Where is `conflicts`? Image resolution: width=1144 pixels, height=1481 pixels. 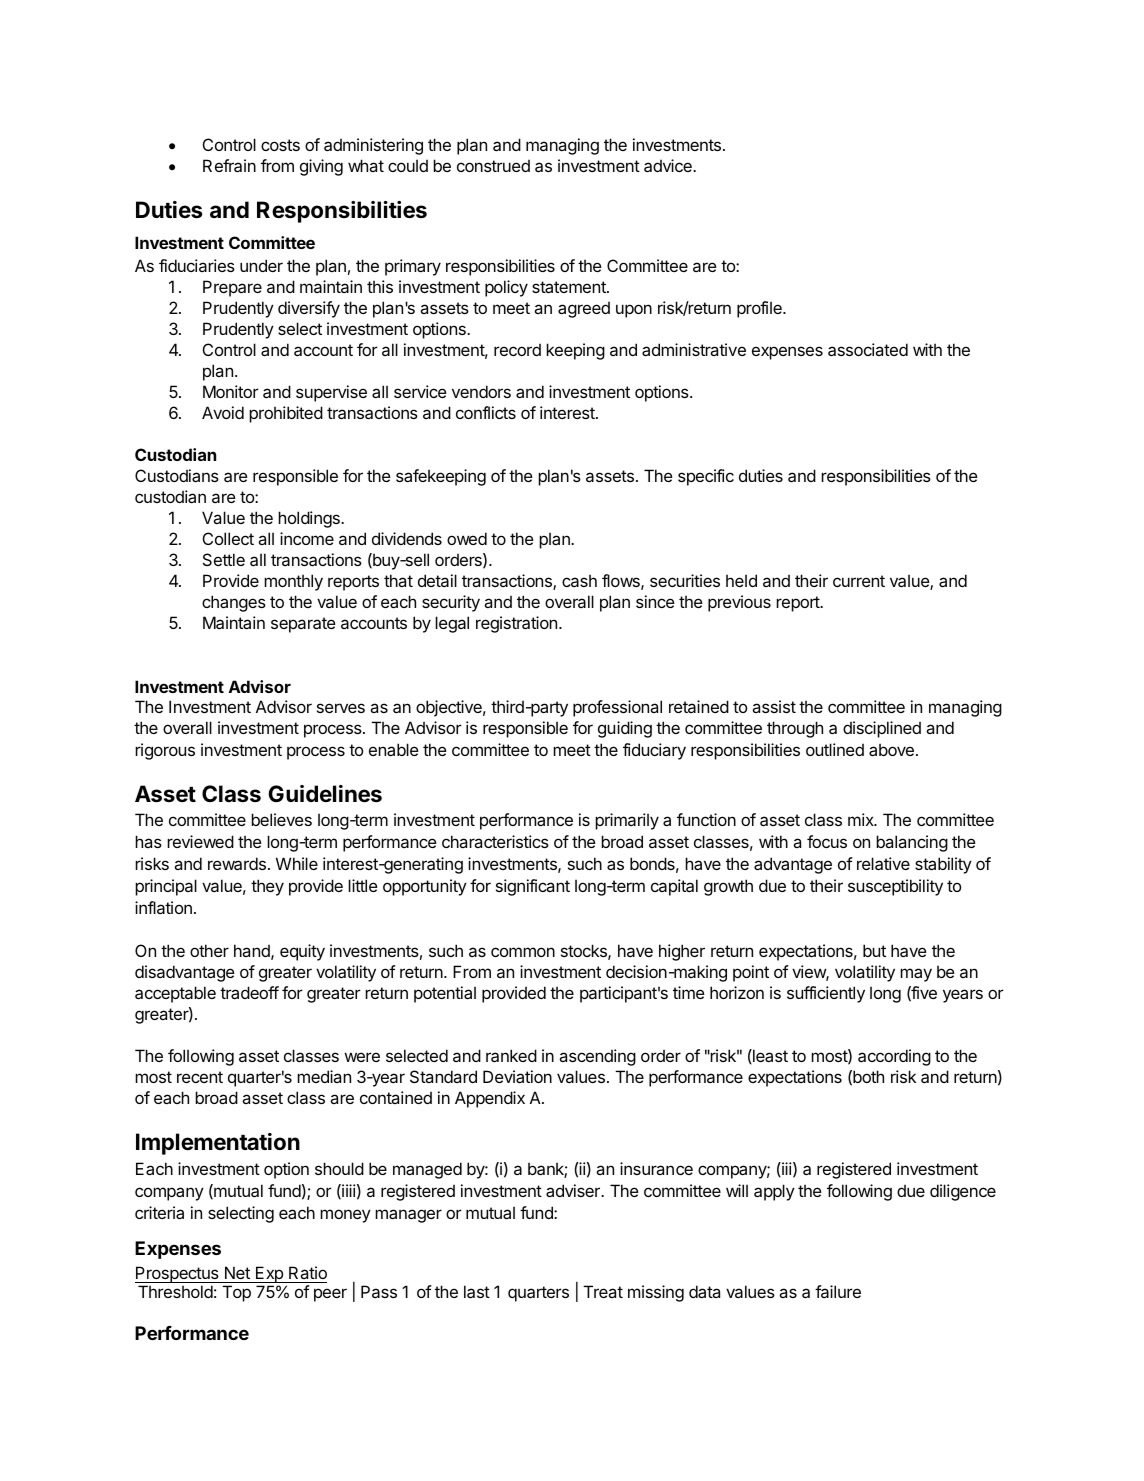 conflicts is located at coordinates (486, 412).
